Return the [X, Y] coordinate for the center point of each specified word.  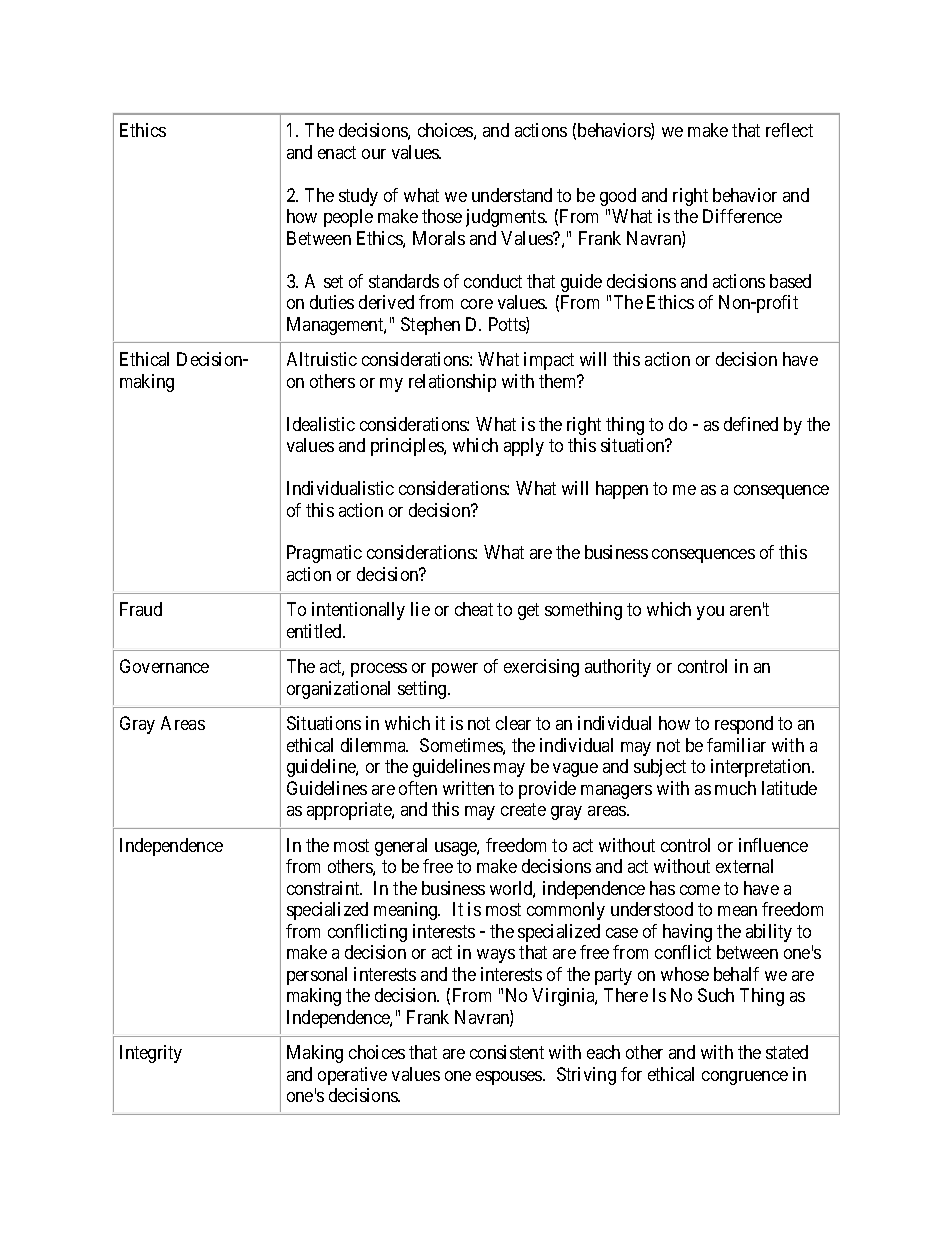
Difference [742, 216]
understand [512, 195]
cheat [474, 609]
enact [337, 152]
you [710, 613]
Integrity [151, 1054]
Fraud [141, 609]
